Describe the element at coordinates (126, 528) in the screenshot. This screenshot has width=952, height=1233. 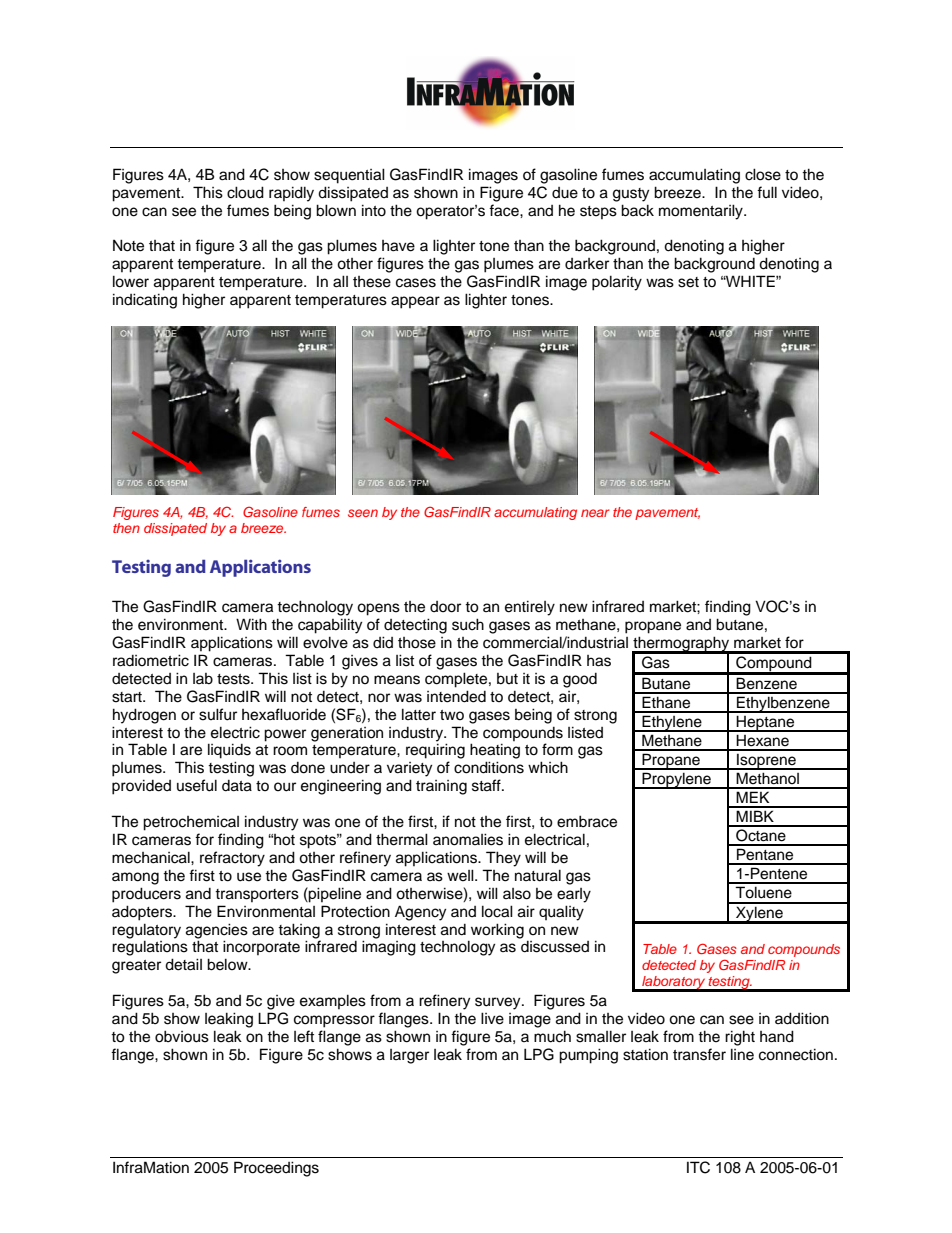
I see `then` at that location.
